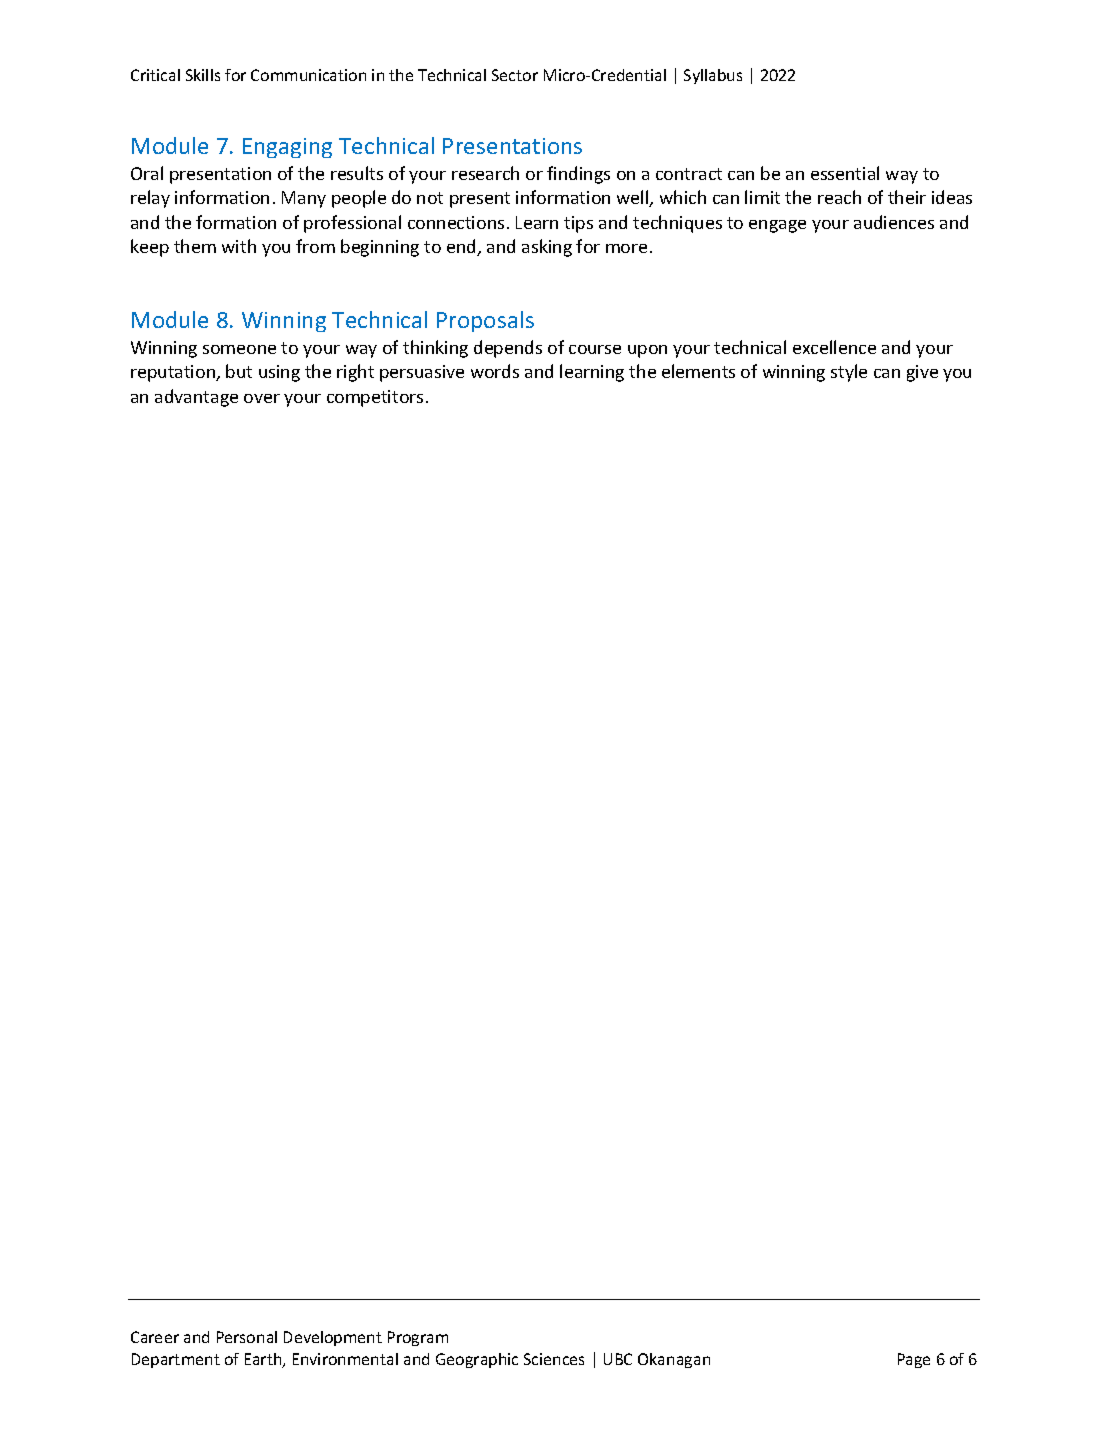 The width and height of the document is (1108, 1434). I want to click on Sector, so click(515, 75).
